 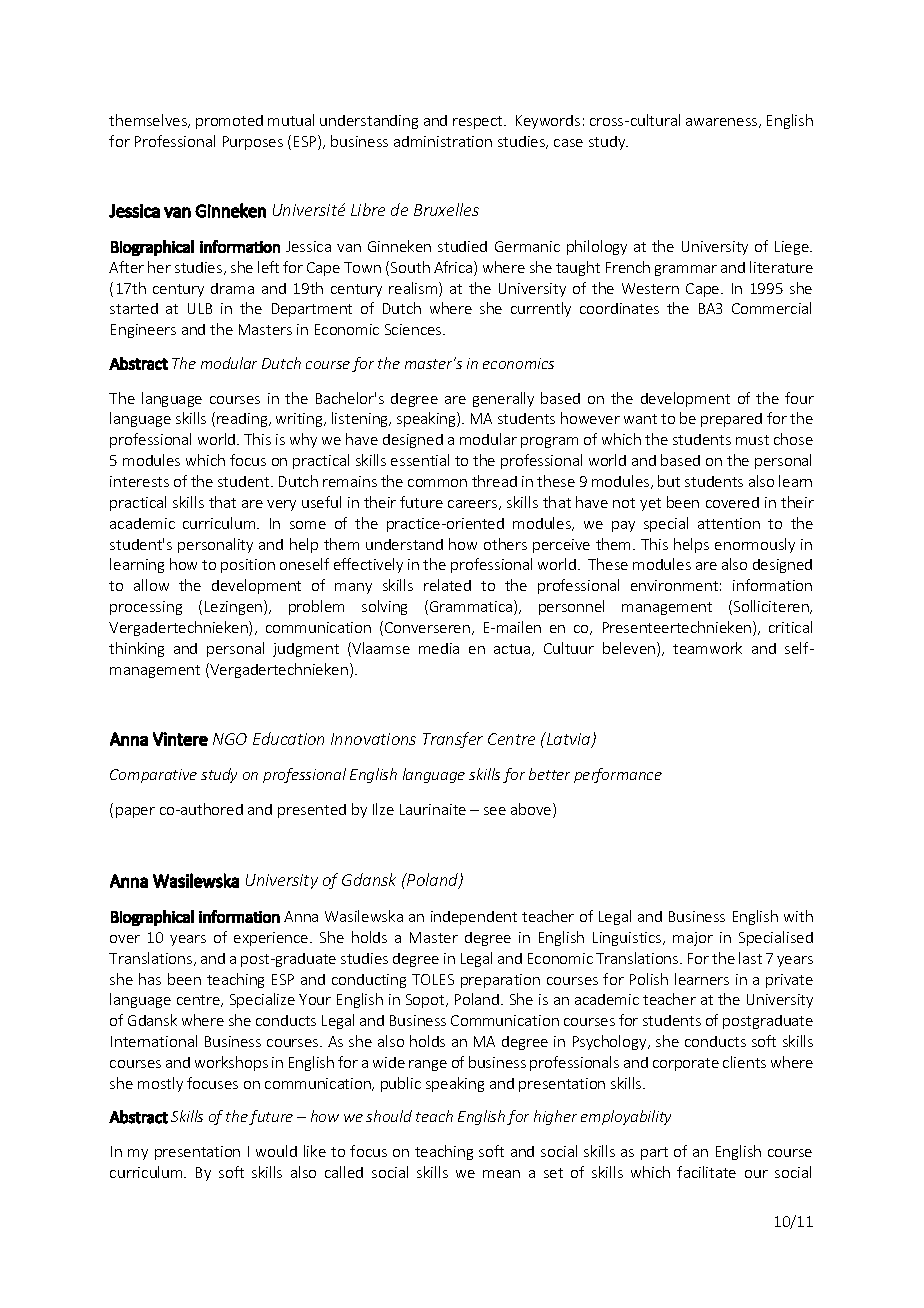 I want to click on media, so click(x=439, y=648).
